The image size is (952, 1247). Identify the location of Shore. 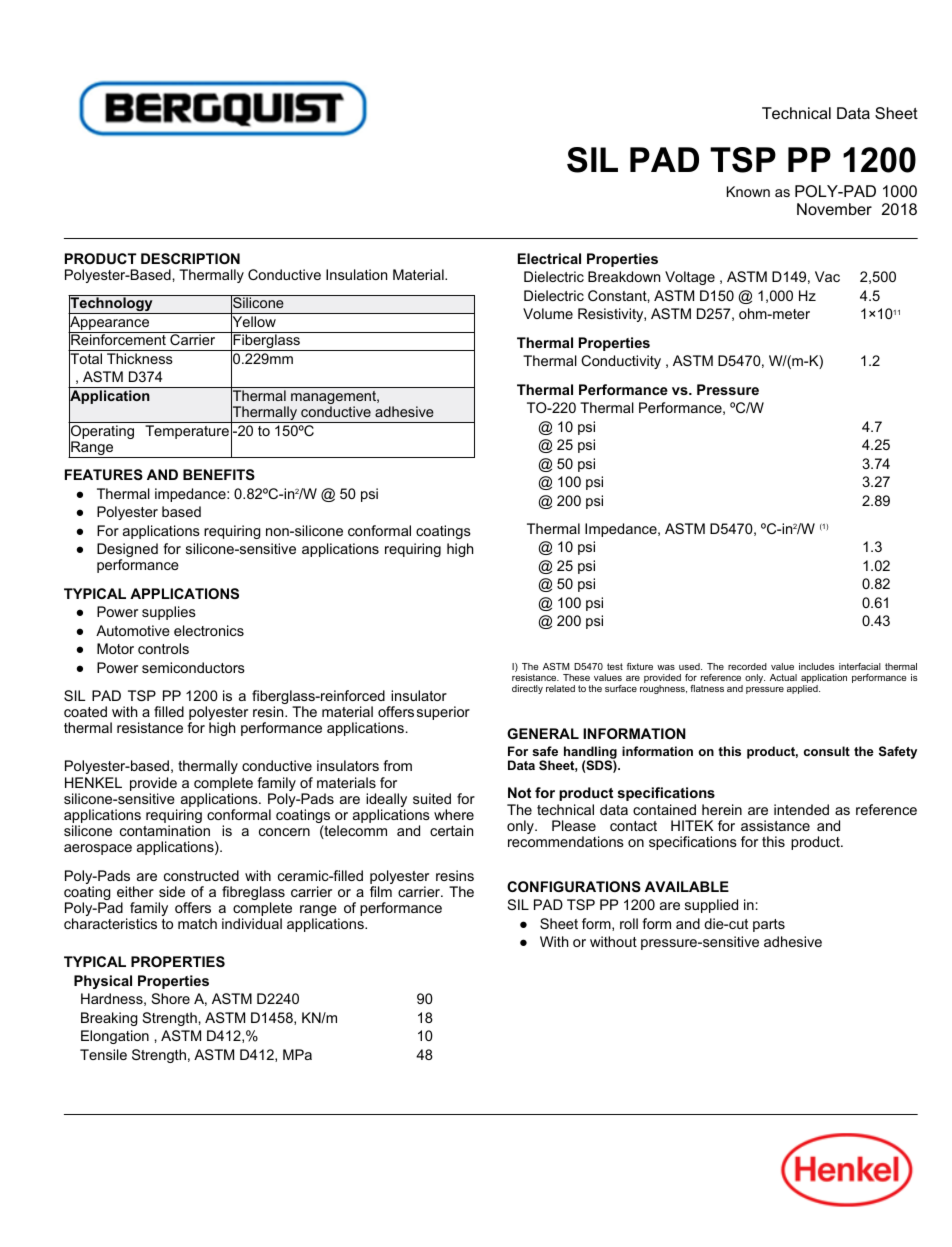
(171, 998).
